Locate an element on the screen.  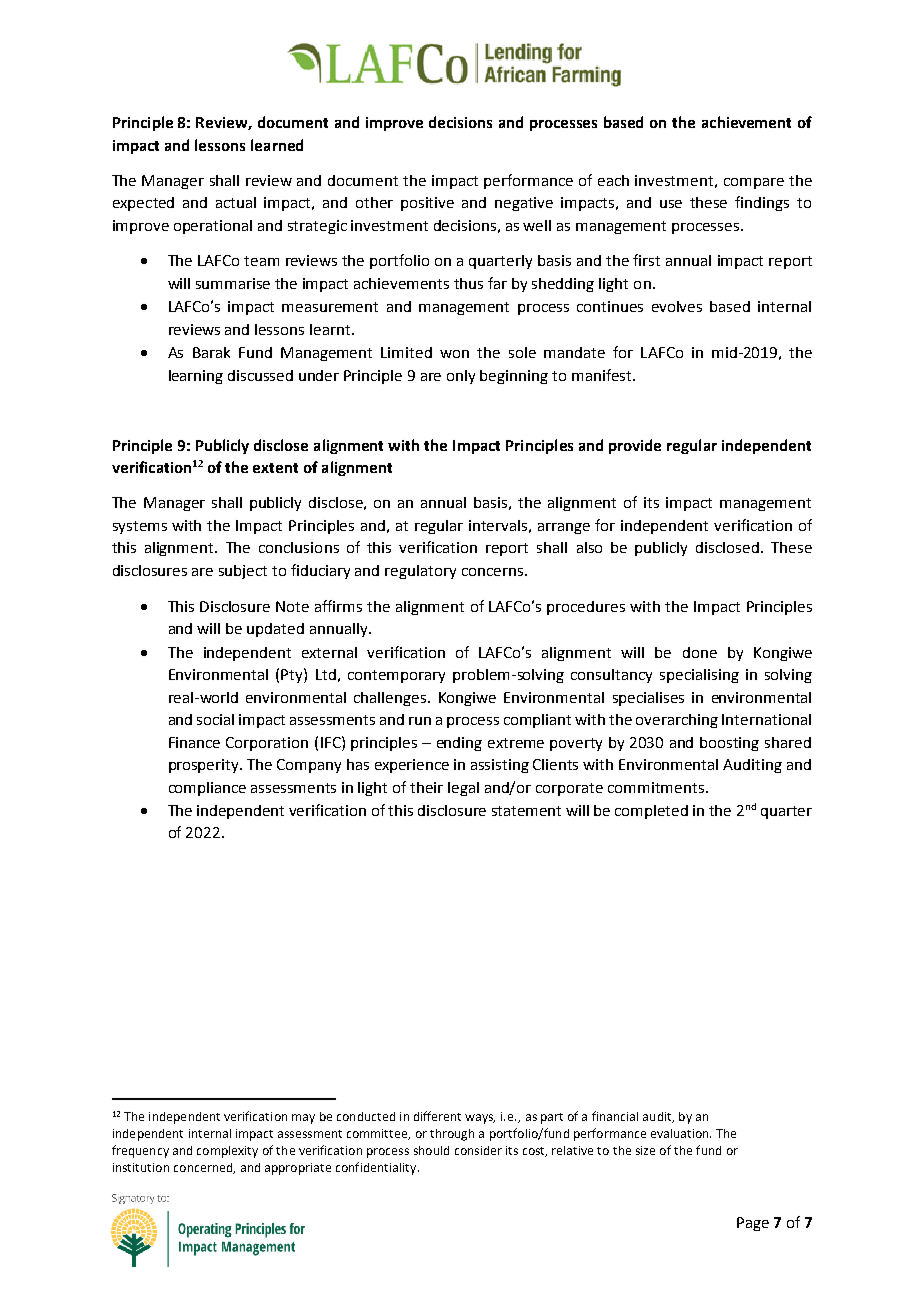
learning is located at coordinates (196, 377).
